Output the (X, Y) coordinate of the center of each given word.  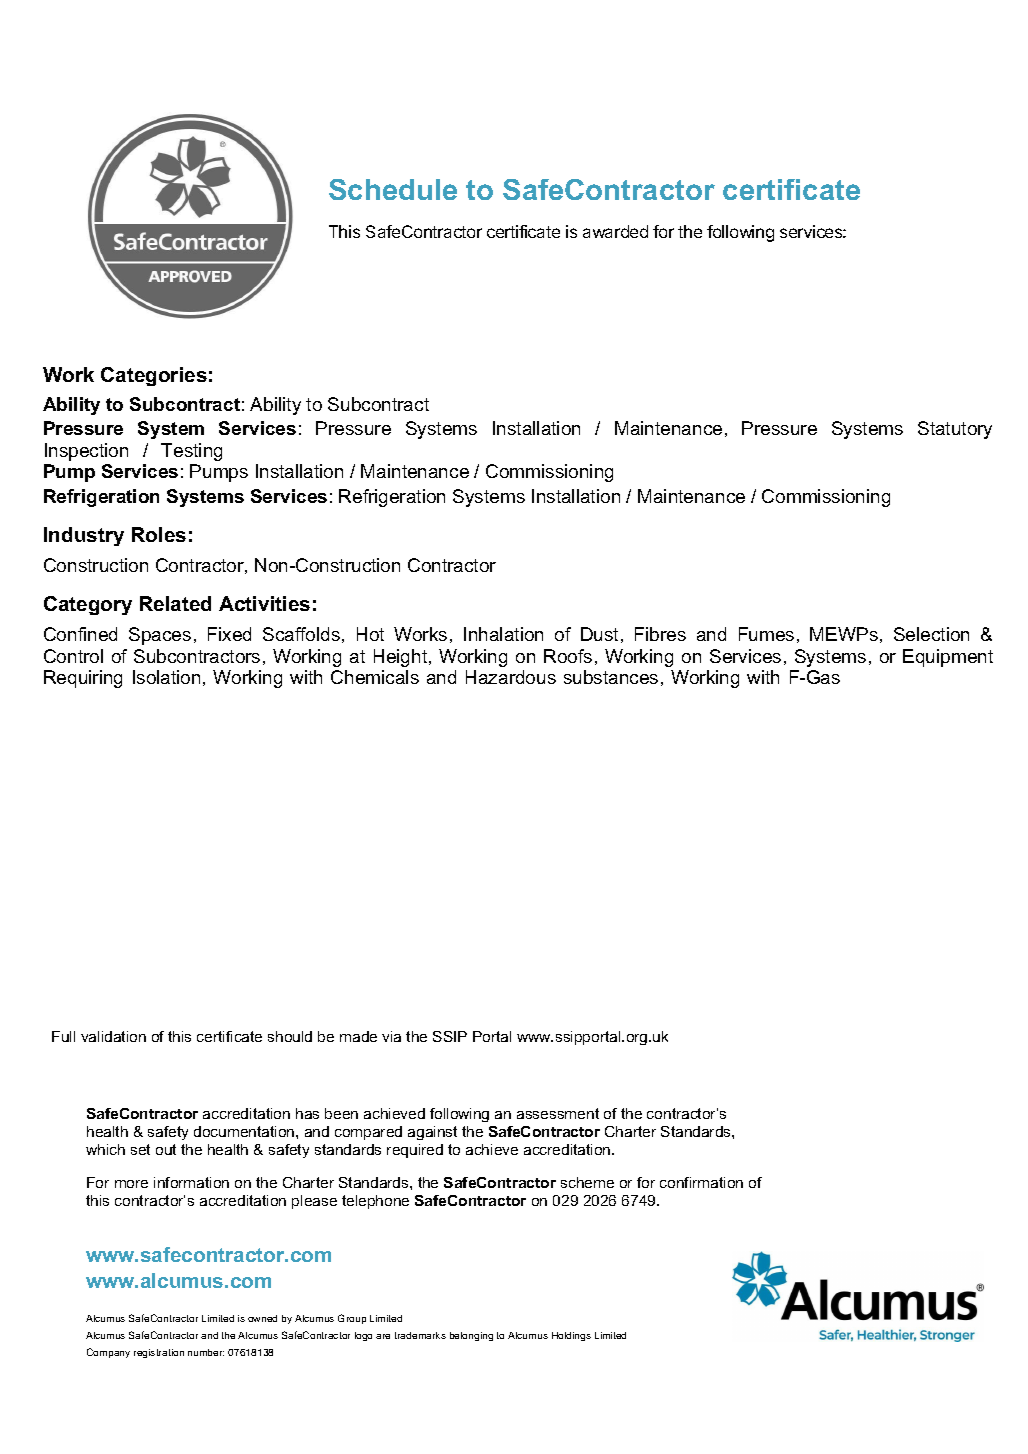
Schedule (393, 189)
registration (159, 1353)
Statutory (955, 430)
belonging (471, 1336)
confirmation (701, 1182)
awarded (615, 231)
